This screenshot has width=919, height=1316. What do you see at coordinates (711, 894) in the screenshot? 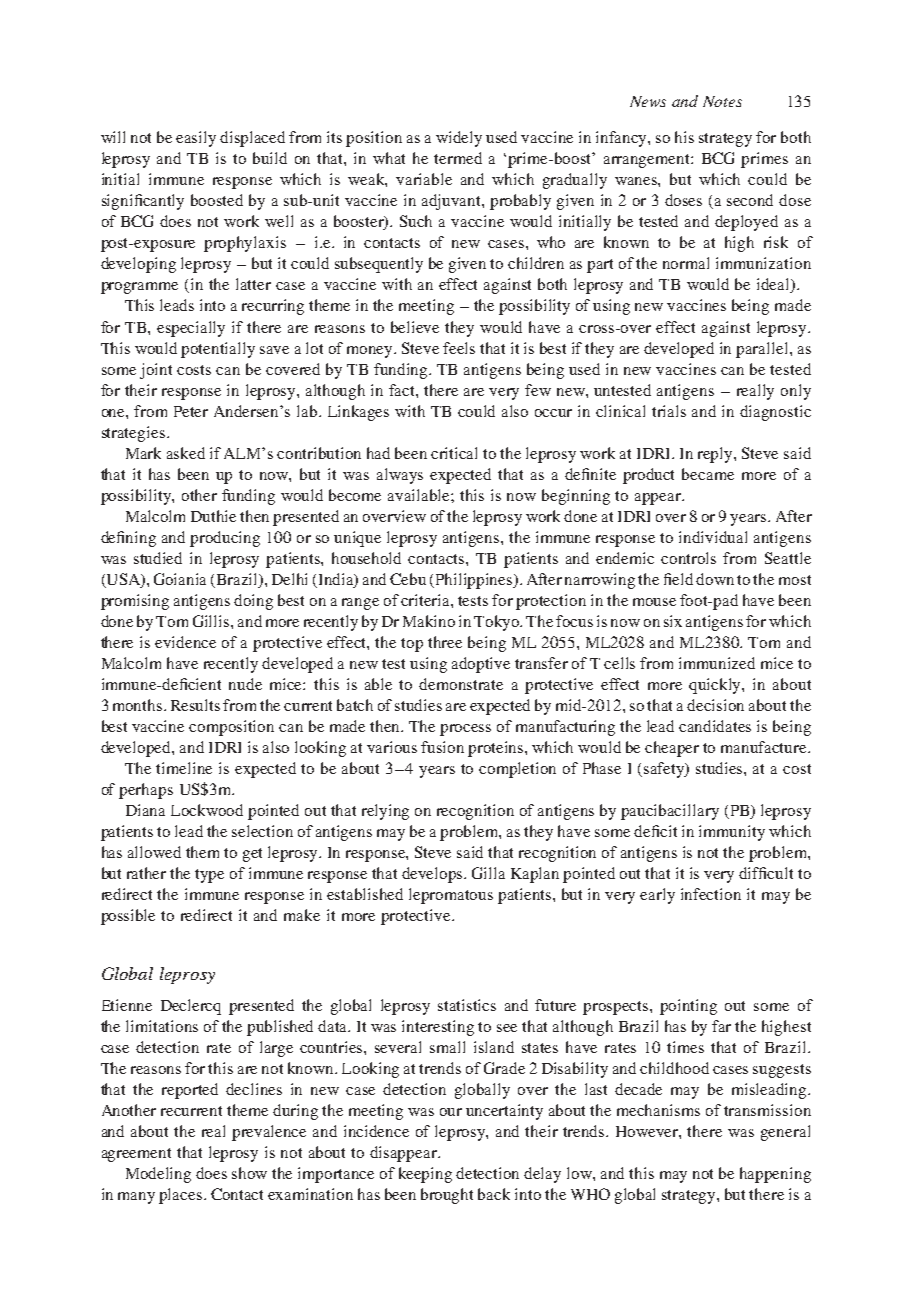
I see `infection` at bounding box center [711, 894].
